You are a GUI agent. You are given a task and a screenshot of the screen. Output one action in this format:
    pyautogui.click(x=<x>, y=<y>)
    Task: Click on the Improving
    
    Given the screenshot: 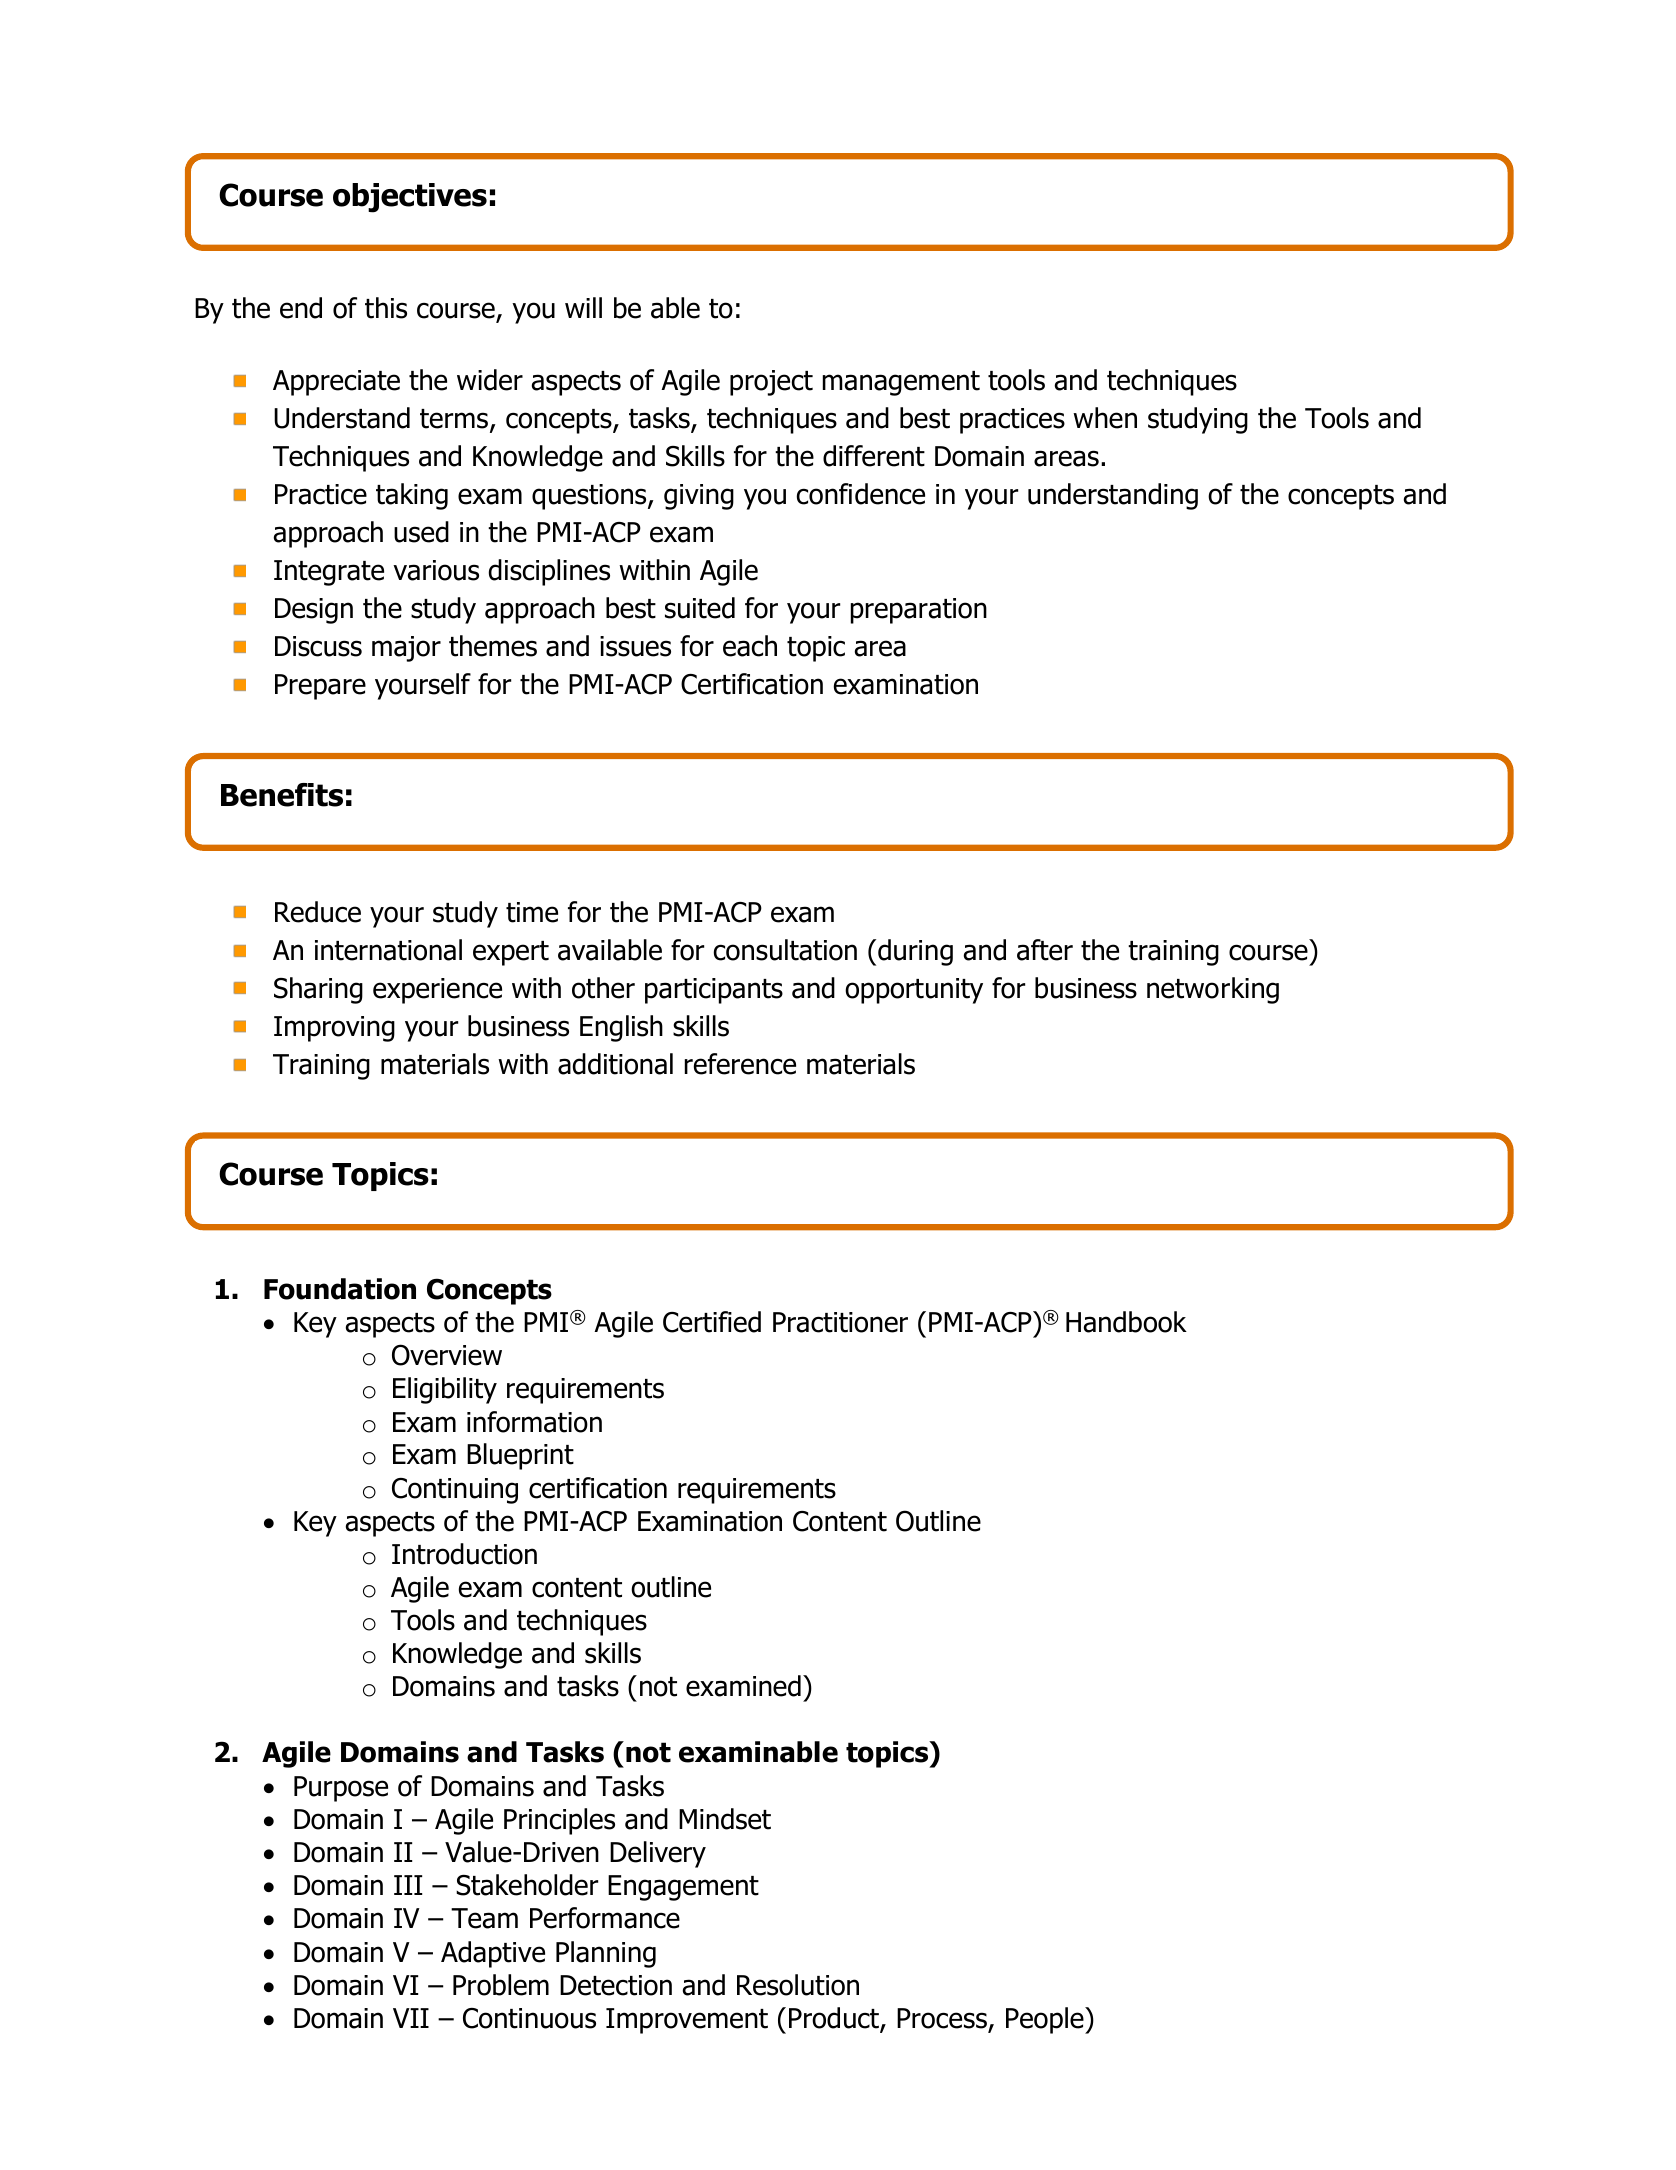 What is the action you would take?
    pyautogui.click(x=334, y=1029)
